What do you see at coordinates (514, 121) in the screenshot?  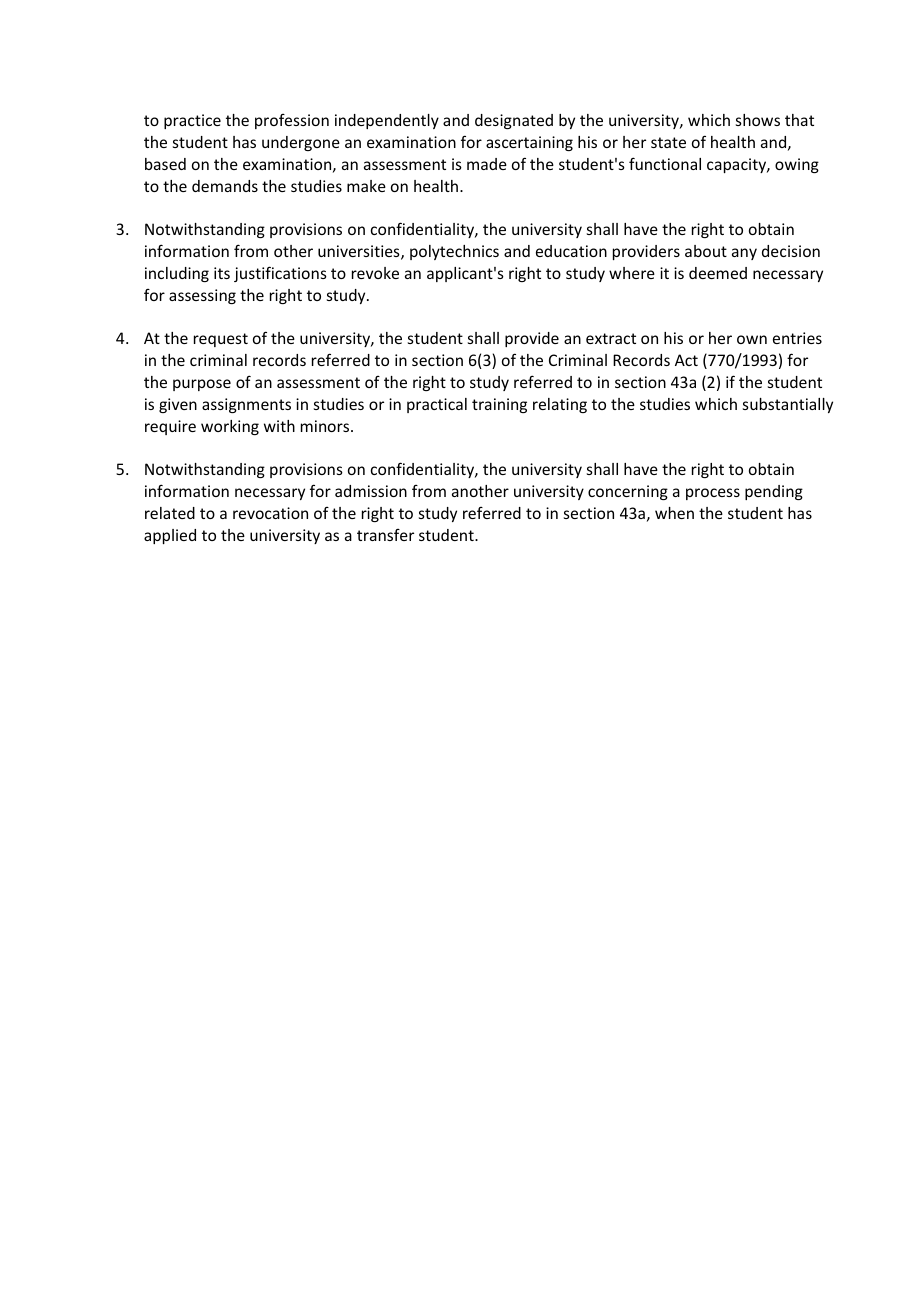 I see `designated` at bounding box center [514, 121].
